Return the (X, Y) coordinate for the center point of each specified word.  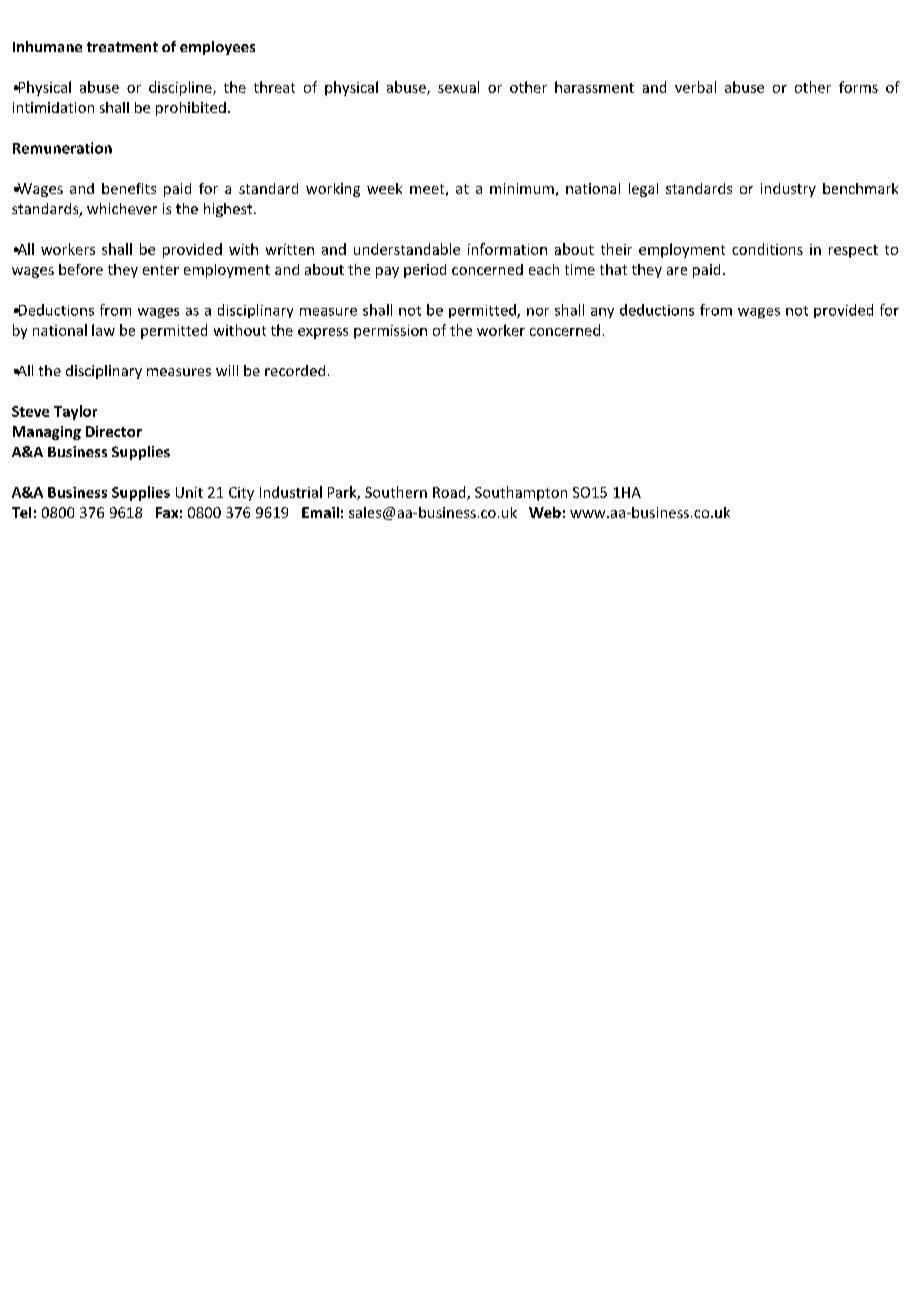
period (425, 271)
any (602, 313)
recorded (295, 370)
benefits (129, 188)
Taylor (75, 412)
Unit (189, 492)
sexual (458, 87)
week (384, 188)
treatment (122, 47)
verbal (695, 87)
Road (450, 493)
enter (161, 270)
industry (788, 190)
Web (545, 512)
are (677, 271)
